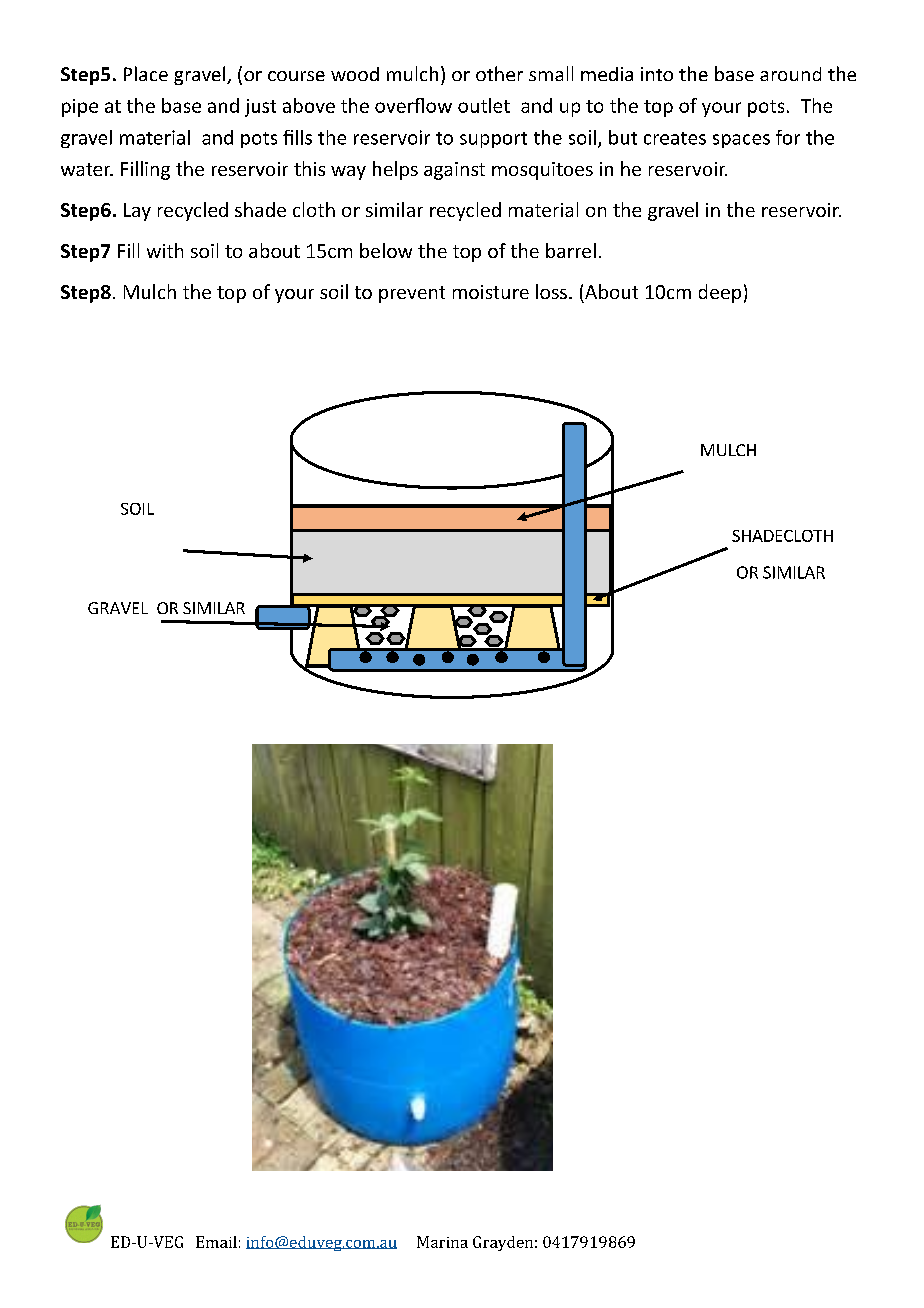  What do you see at coordinates (165, 250) in the page?
I see `with` at bounding box center [165, 250].
